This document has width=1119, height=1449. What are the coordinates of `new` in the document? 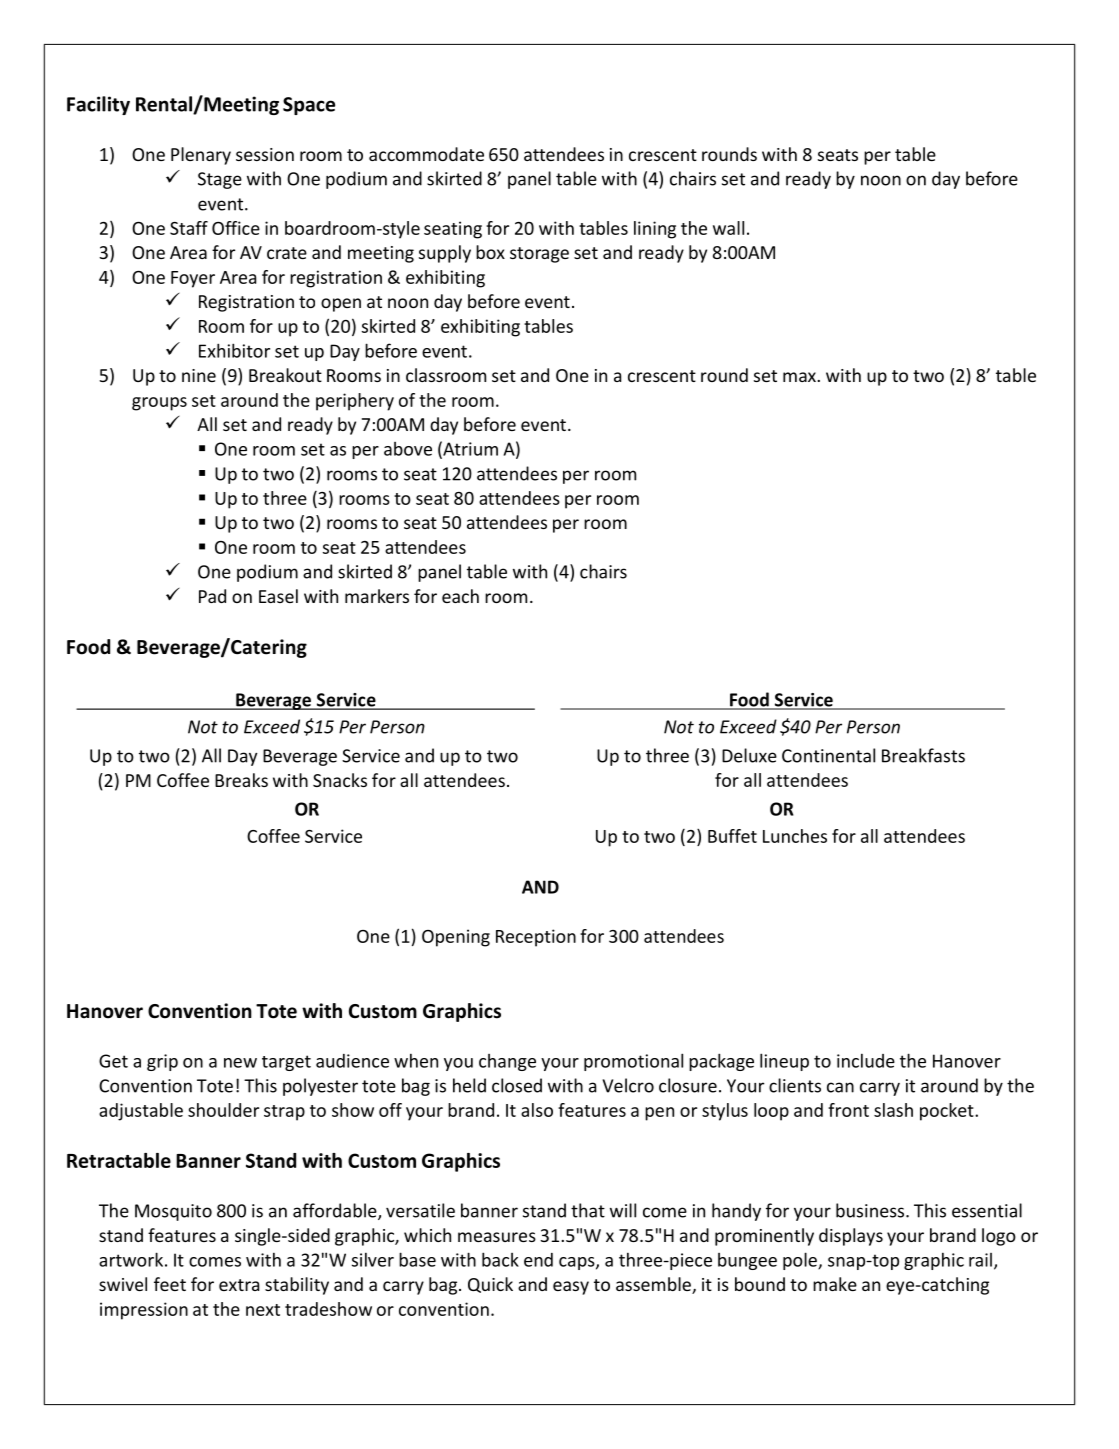 It's located at (240, 1063).
